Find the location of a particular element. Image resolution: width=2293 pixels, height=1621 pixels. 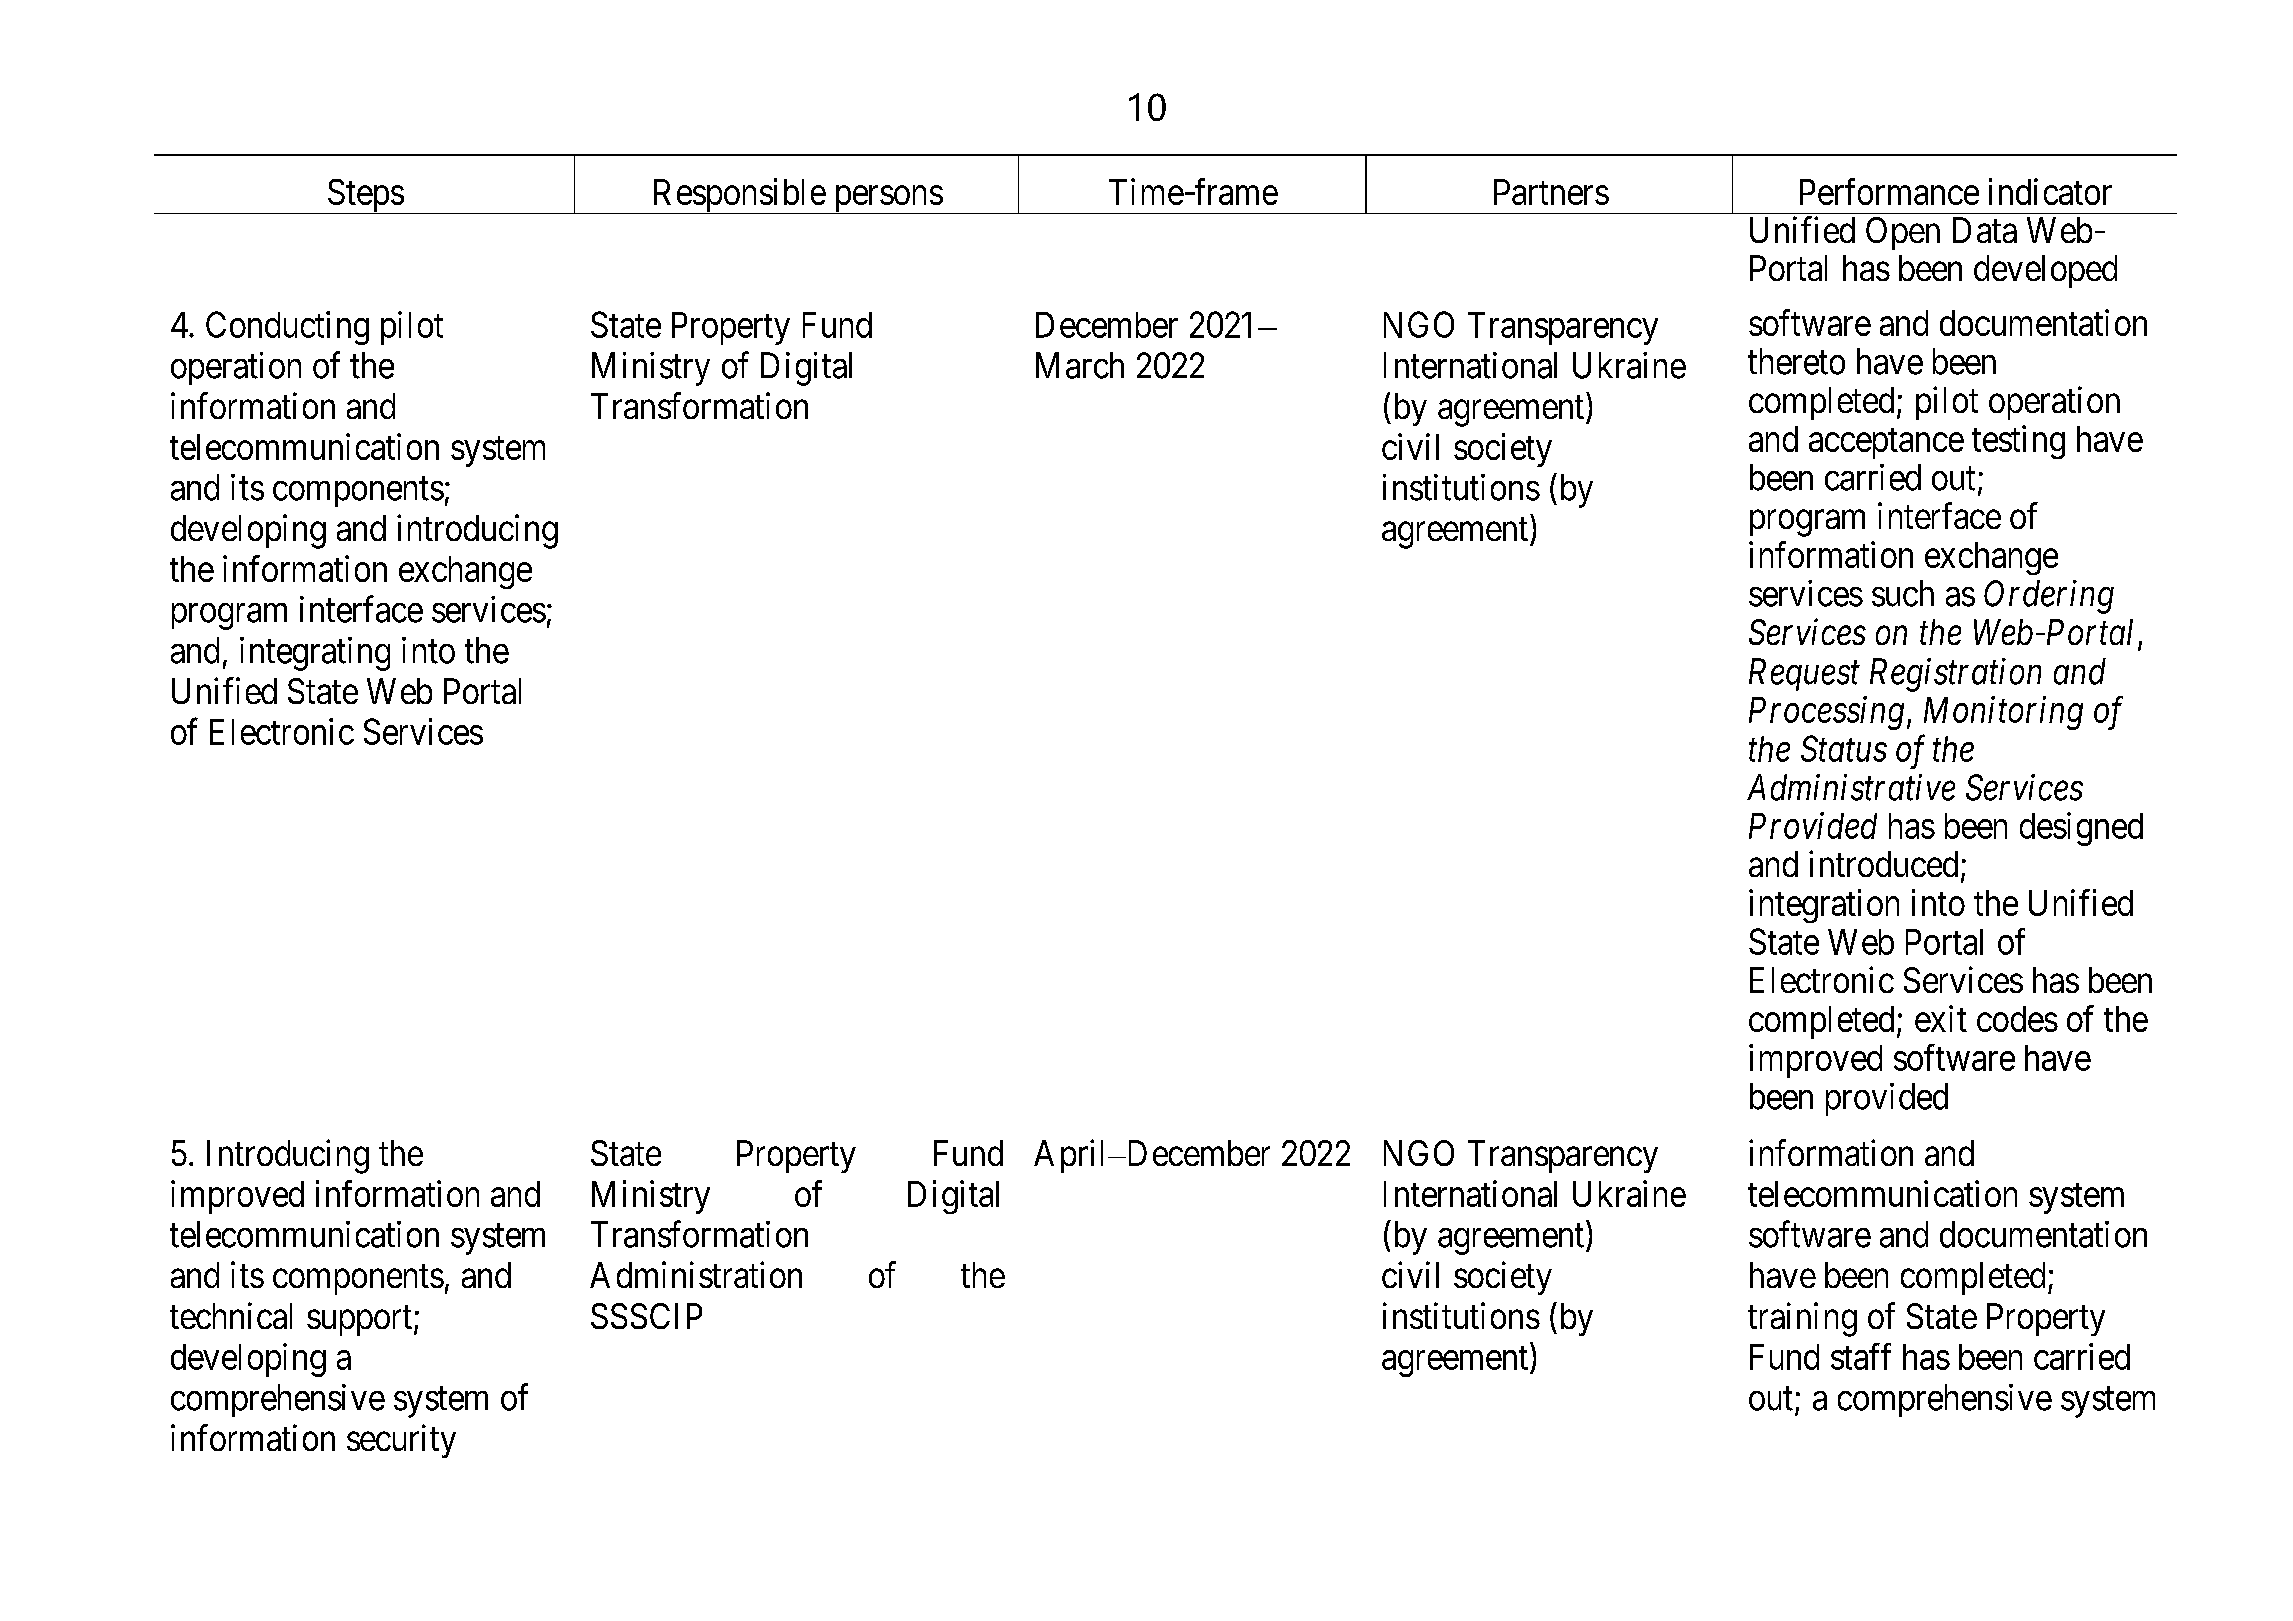

Administration is located at coordinates (696, 1274).
